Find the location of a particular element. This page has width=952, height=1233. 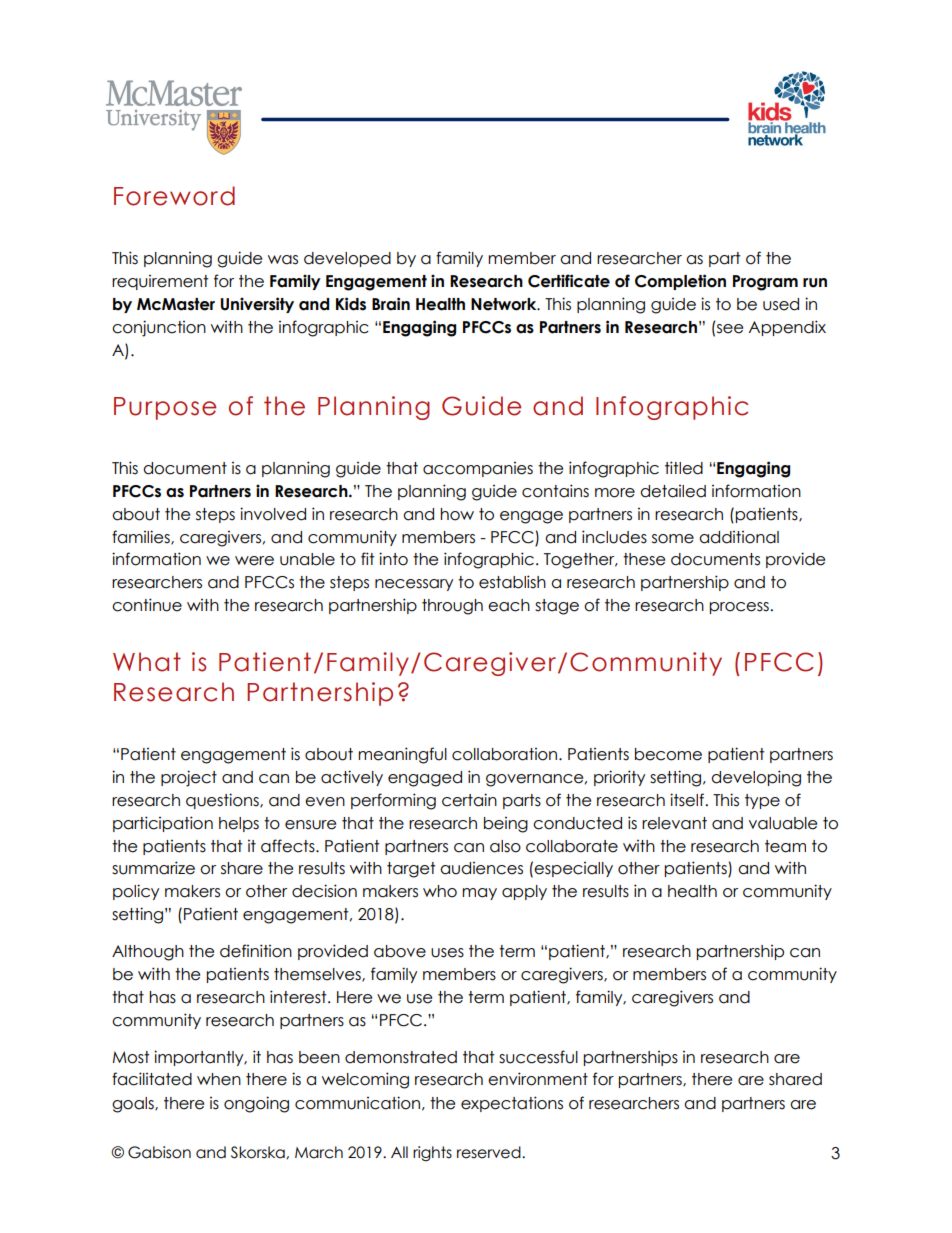

What is located at coordinates (147, 662).
